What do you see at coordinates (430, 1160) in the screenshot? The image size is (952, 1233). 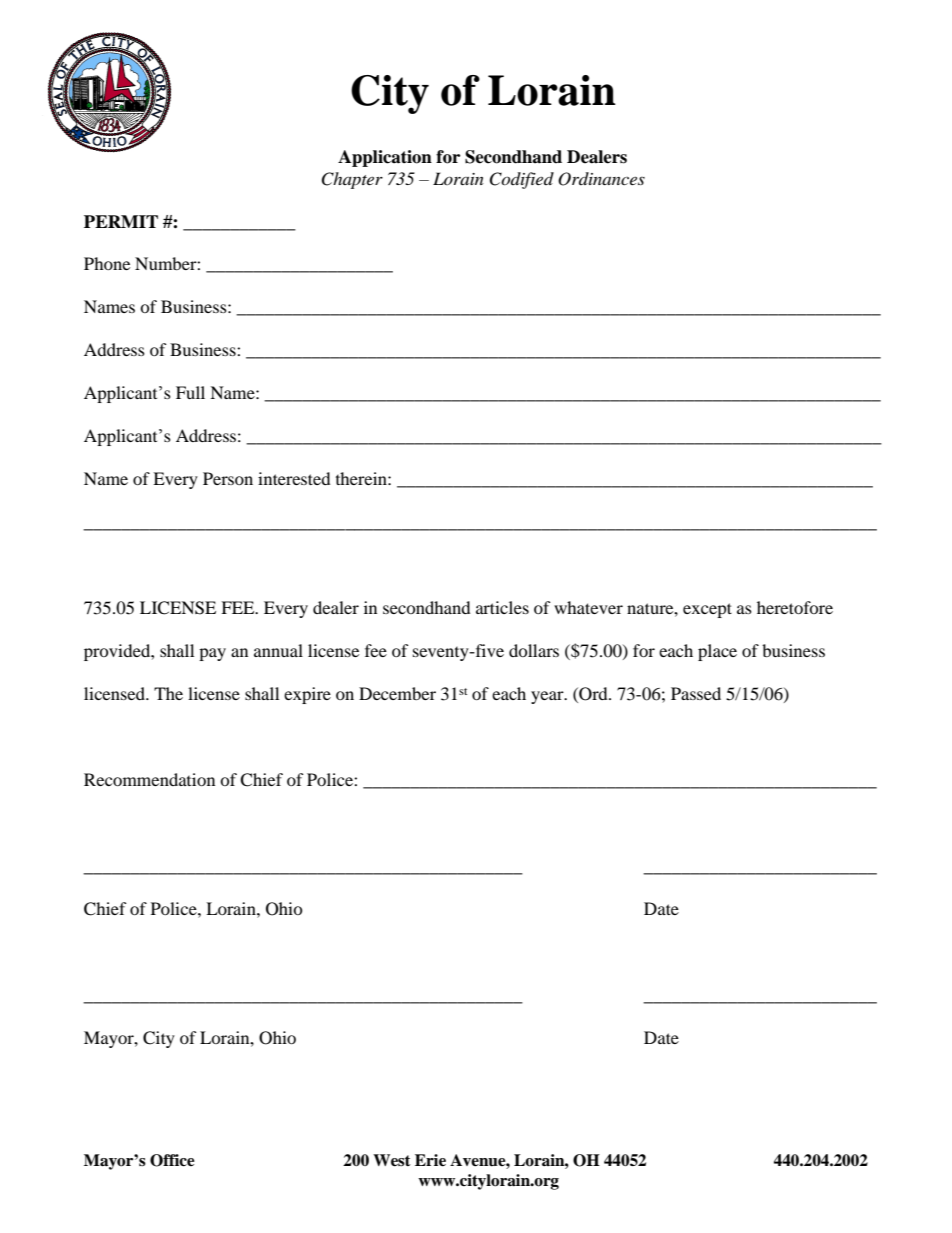 I see `Erie` at bounding box center [430, 1160].
